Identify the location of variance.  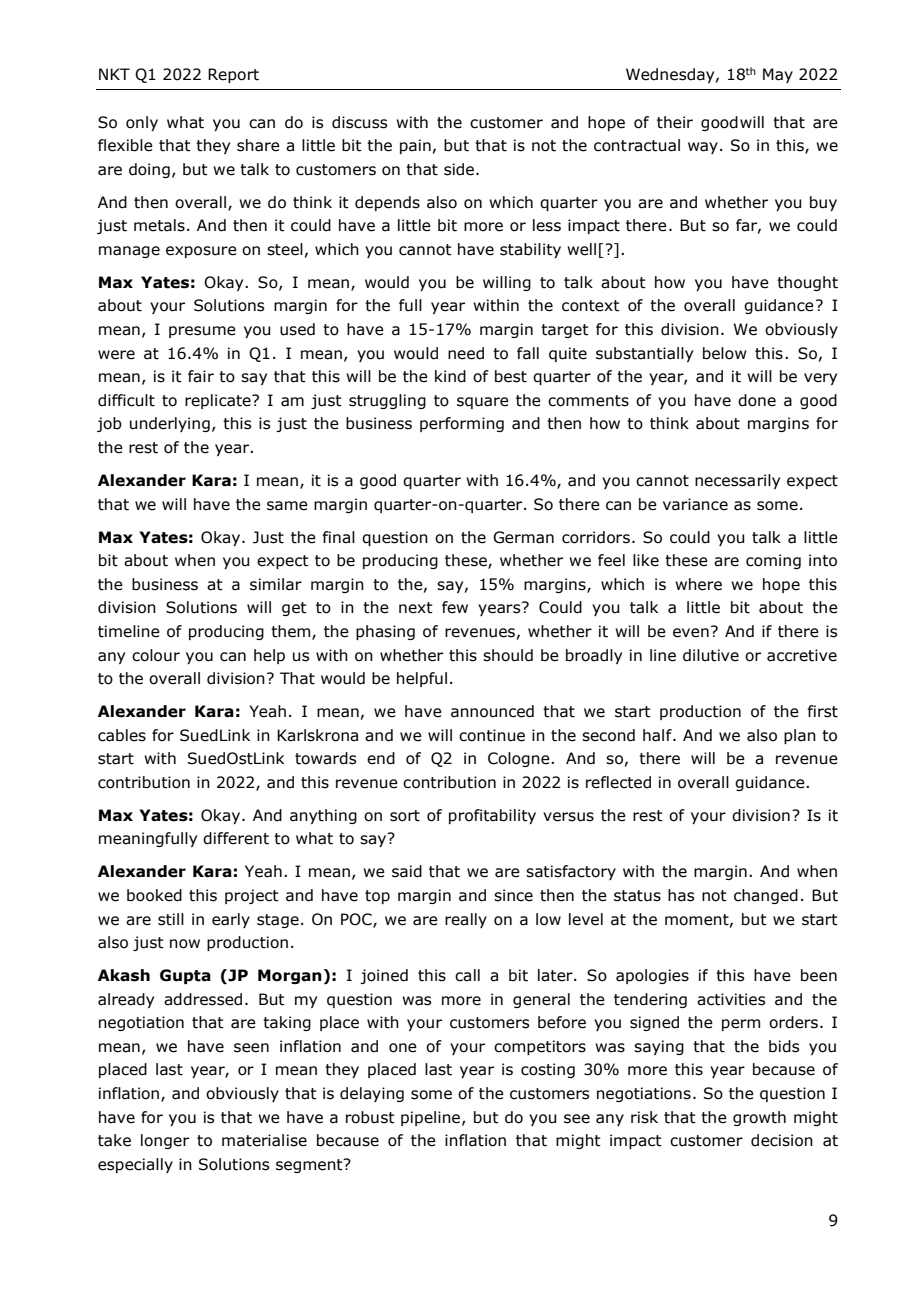
(695, 504).
